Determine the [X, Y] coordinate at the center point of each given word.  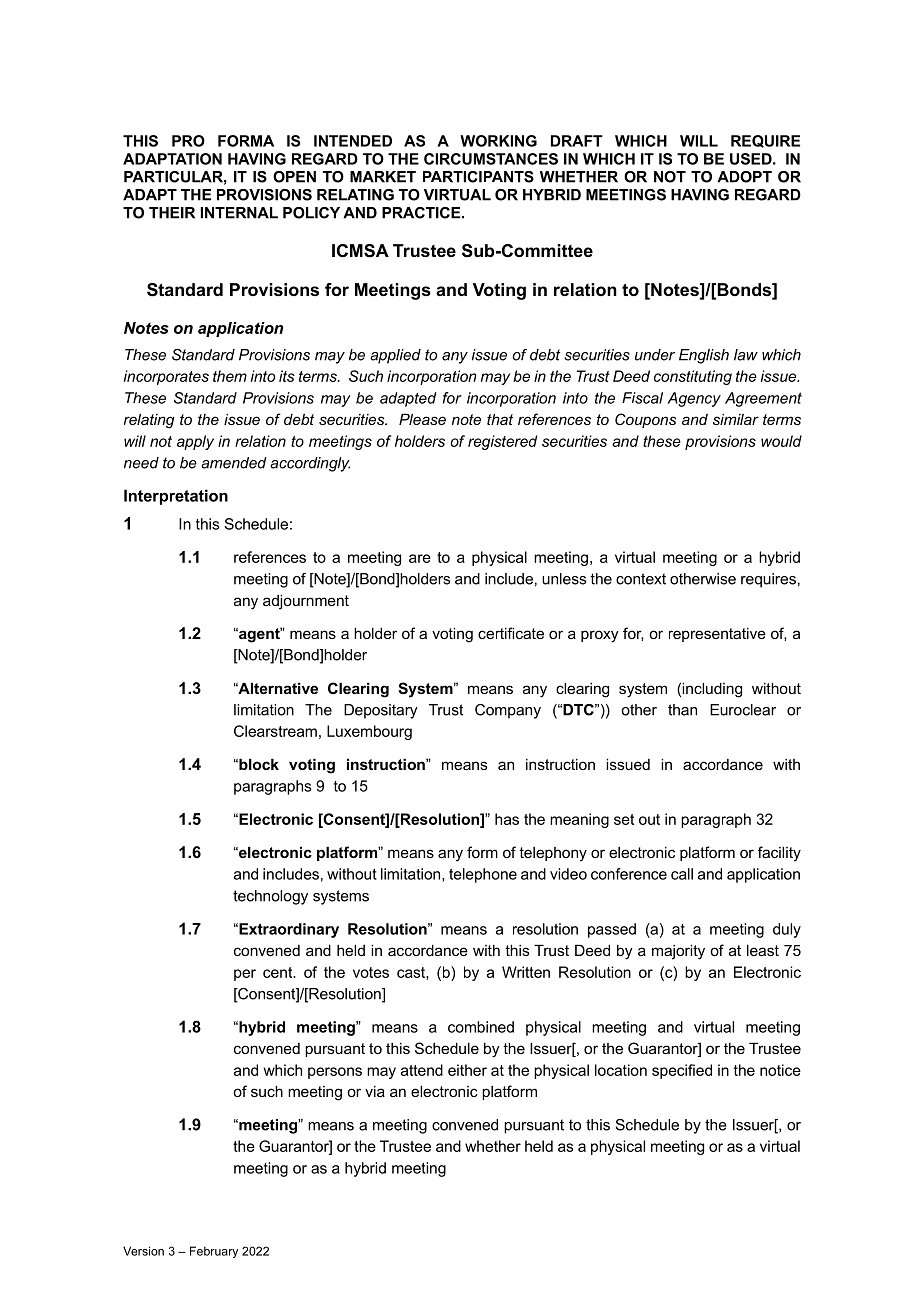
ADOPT [744, 177]
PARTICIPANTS [478, 177]
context [641, 579]
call [682, 874]
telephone [483, 875]
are [420, 558]
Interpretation [176, 497]
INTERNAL [239, 213]
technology [270, 897]
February [214, 1252]
